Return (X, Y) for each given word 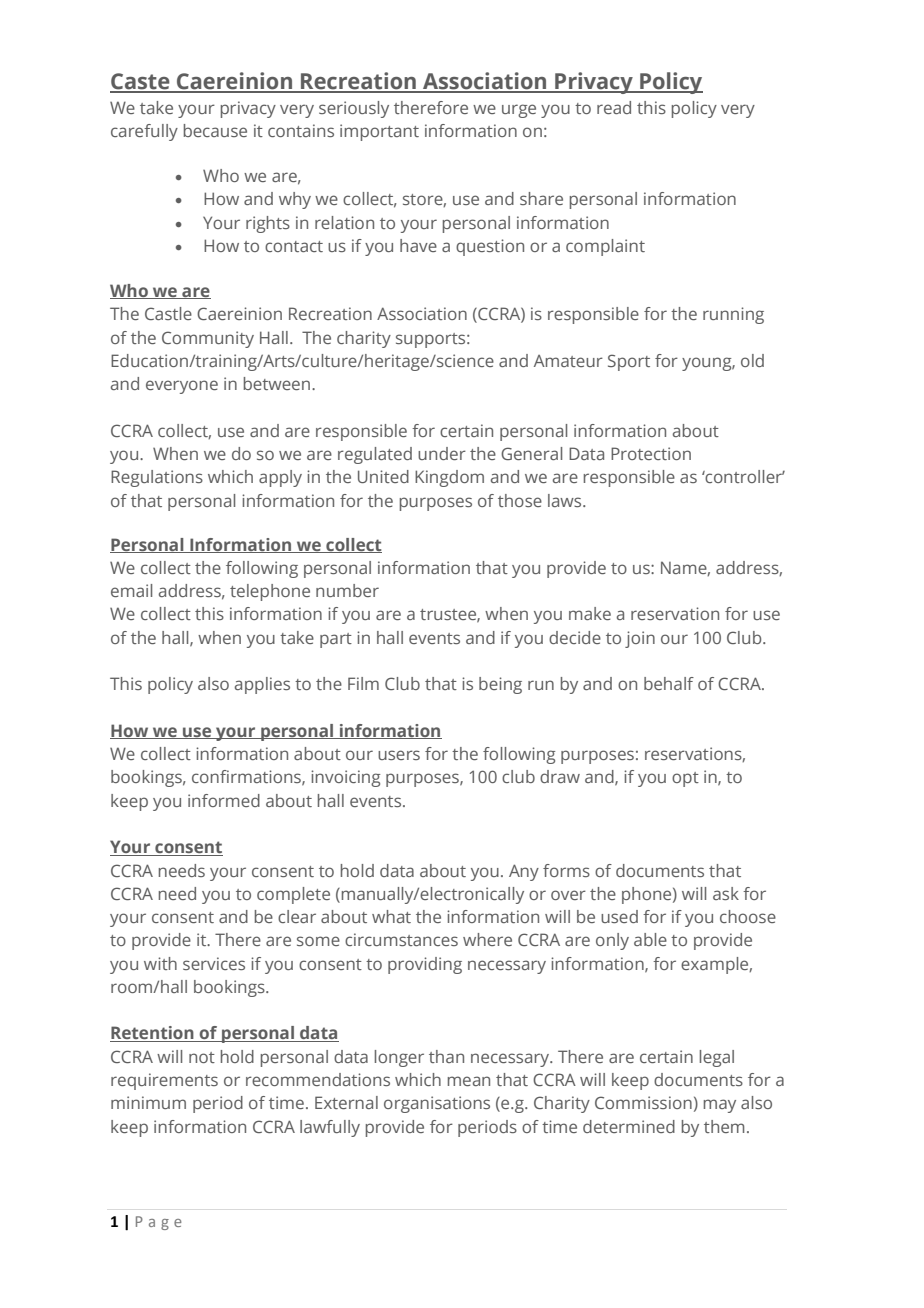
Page (159, 1223)
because (215, 130)
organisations (437, 1104)
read (614, 107)
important (379, 132)
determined (629, 1126)
